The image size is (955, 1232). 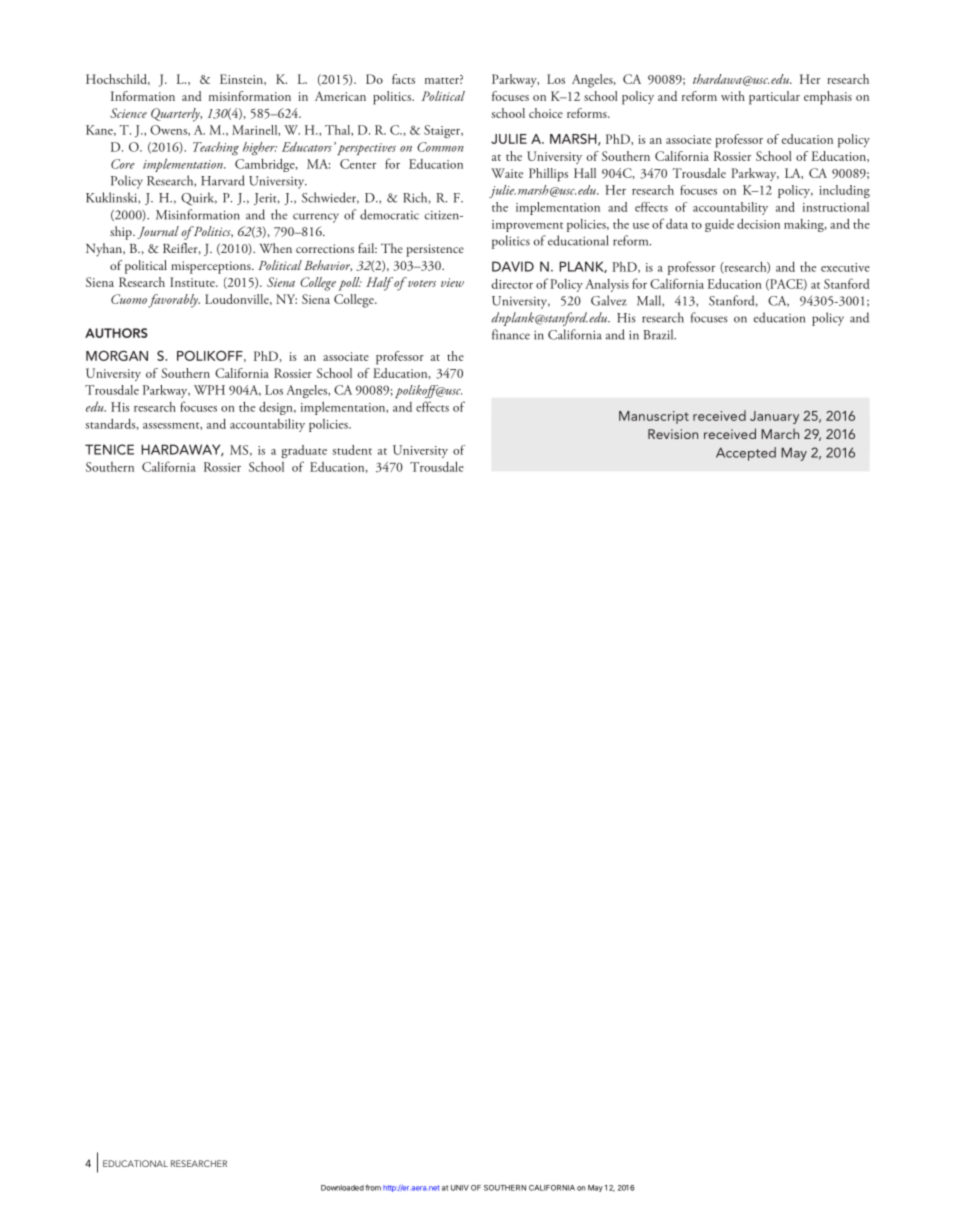 What do you see at coordinates (780, 433) in the screenshot?
I see `March` at bounding box center [780, 433].
